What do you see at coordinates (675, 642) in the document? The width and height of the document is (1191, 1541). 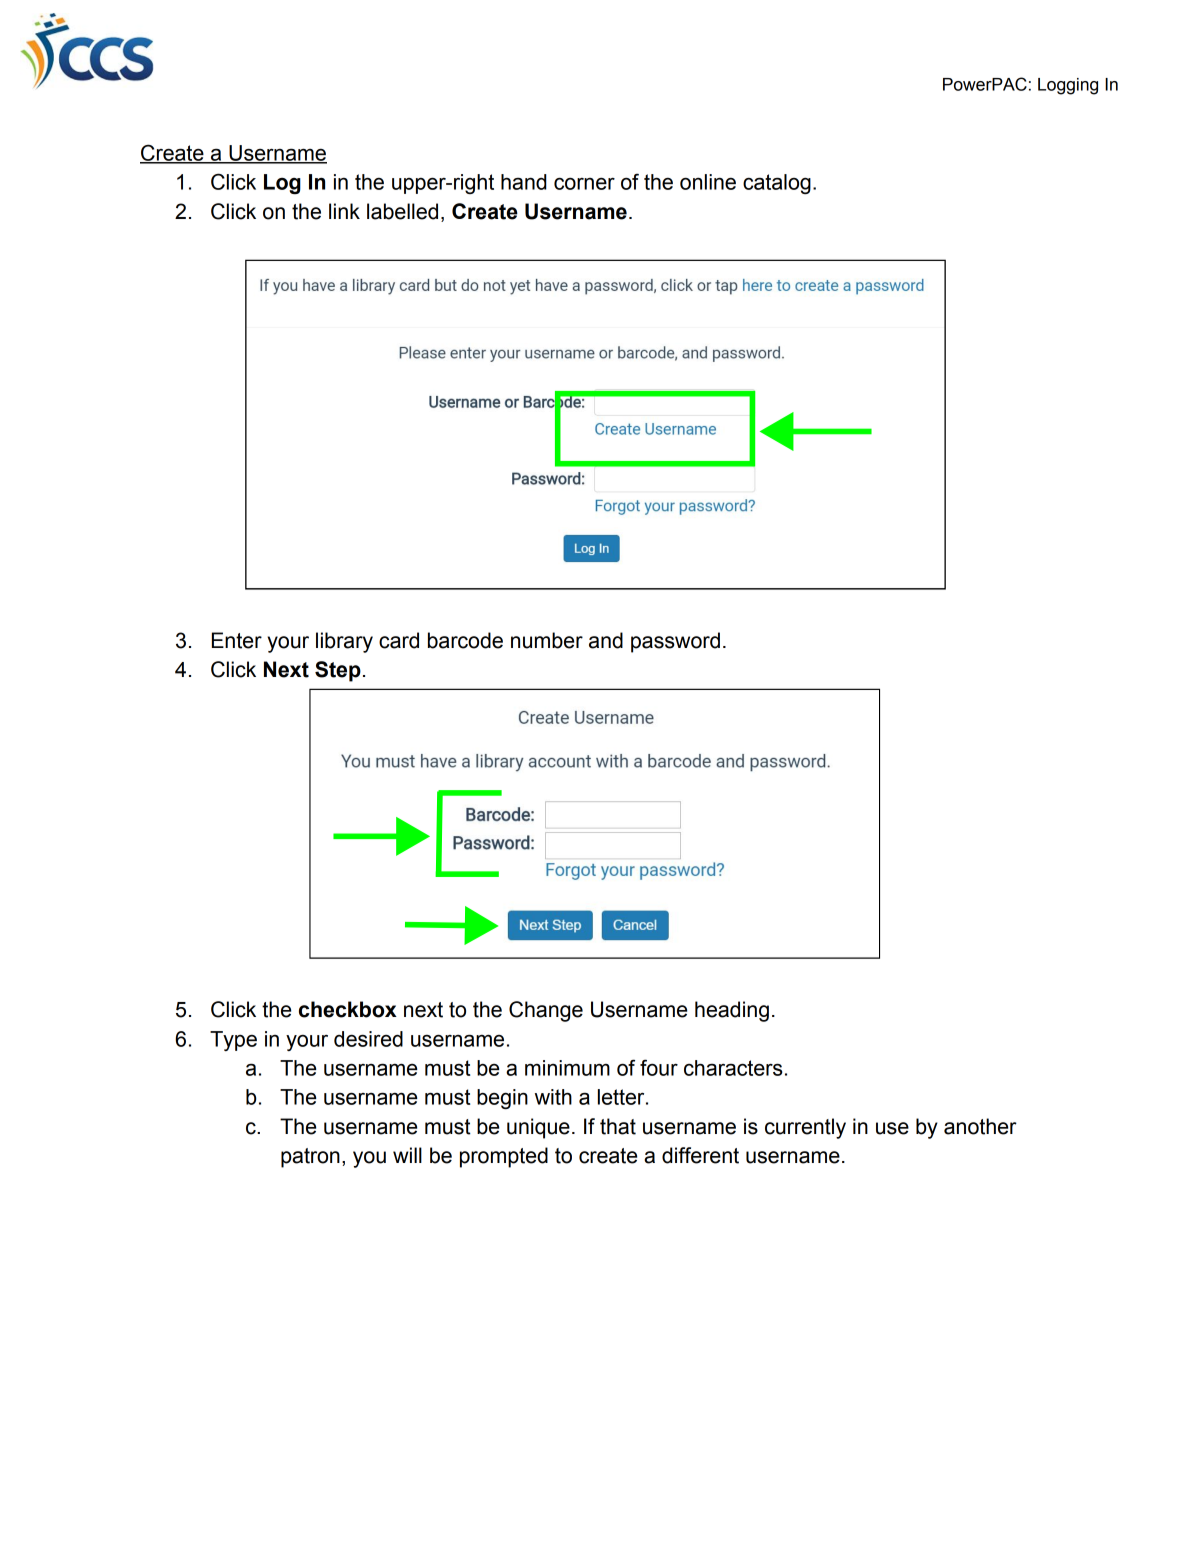 I see `password` at bounding box center [675, 642].
